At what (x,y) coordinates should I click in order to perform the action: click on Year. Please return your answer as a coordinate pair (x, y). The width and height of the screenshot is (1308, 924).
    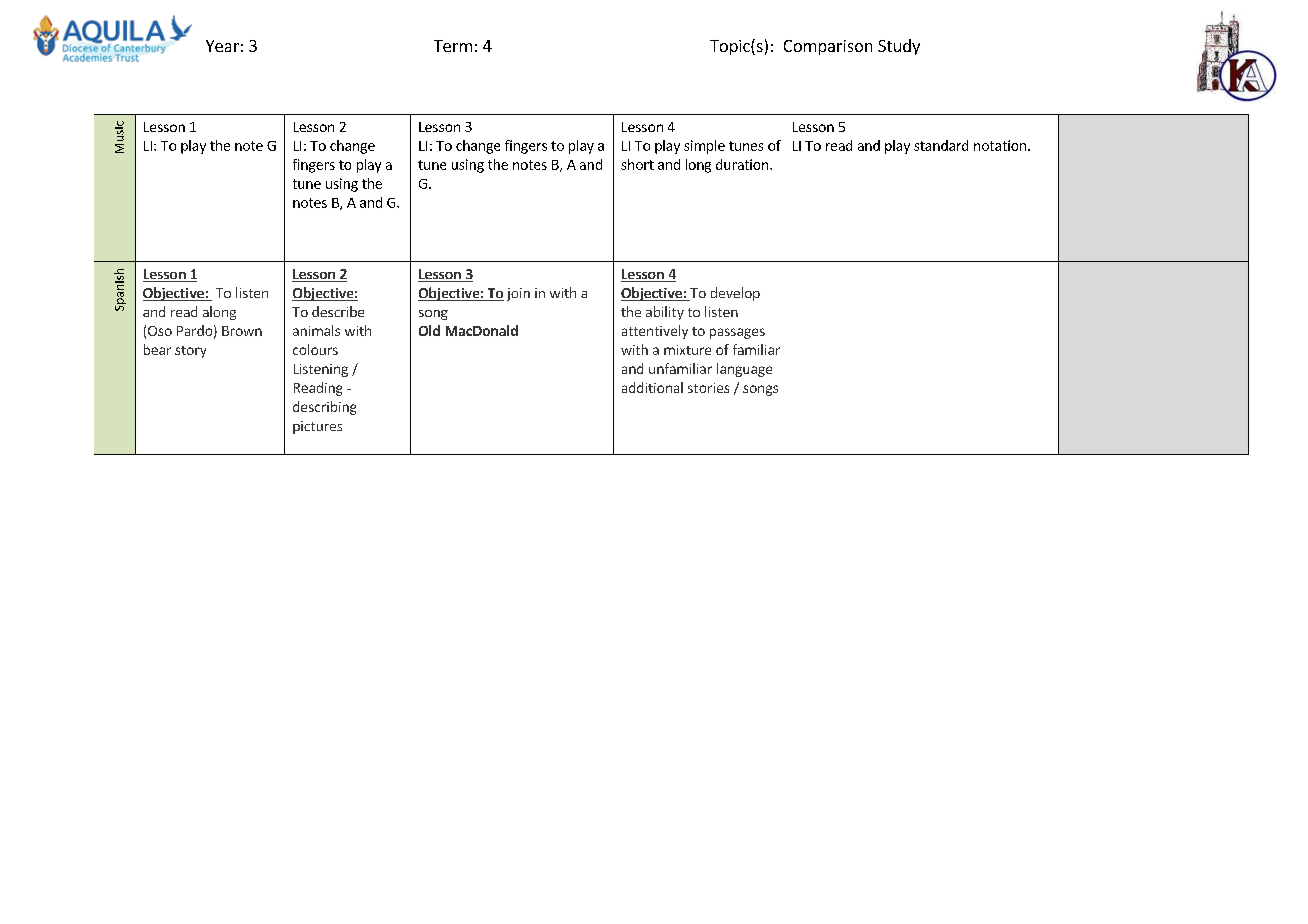
    Looking at the image, I should click on (222, 46).
